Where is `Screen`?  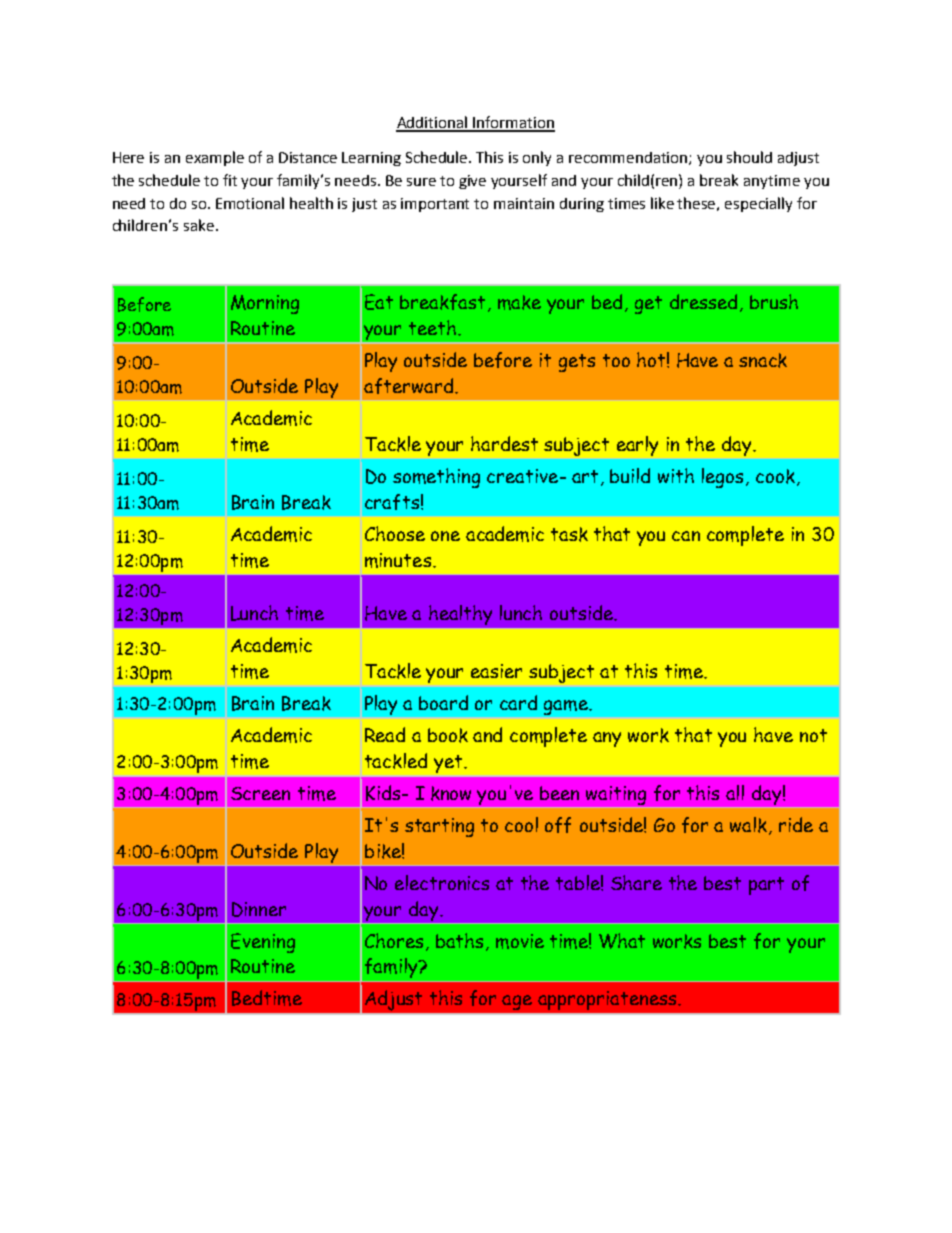 Screen is located at coordinates (260, 793).
